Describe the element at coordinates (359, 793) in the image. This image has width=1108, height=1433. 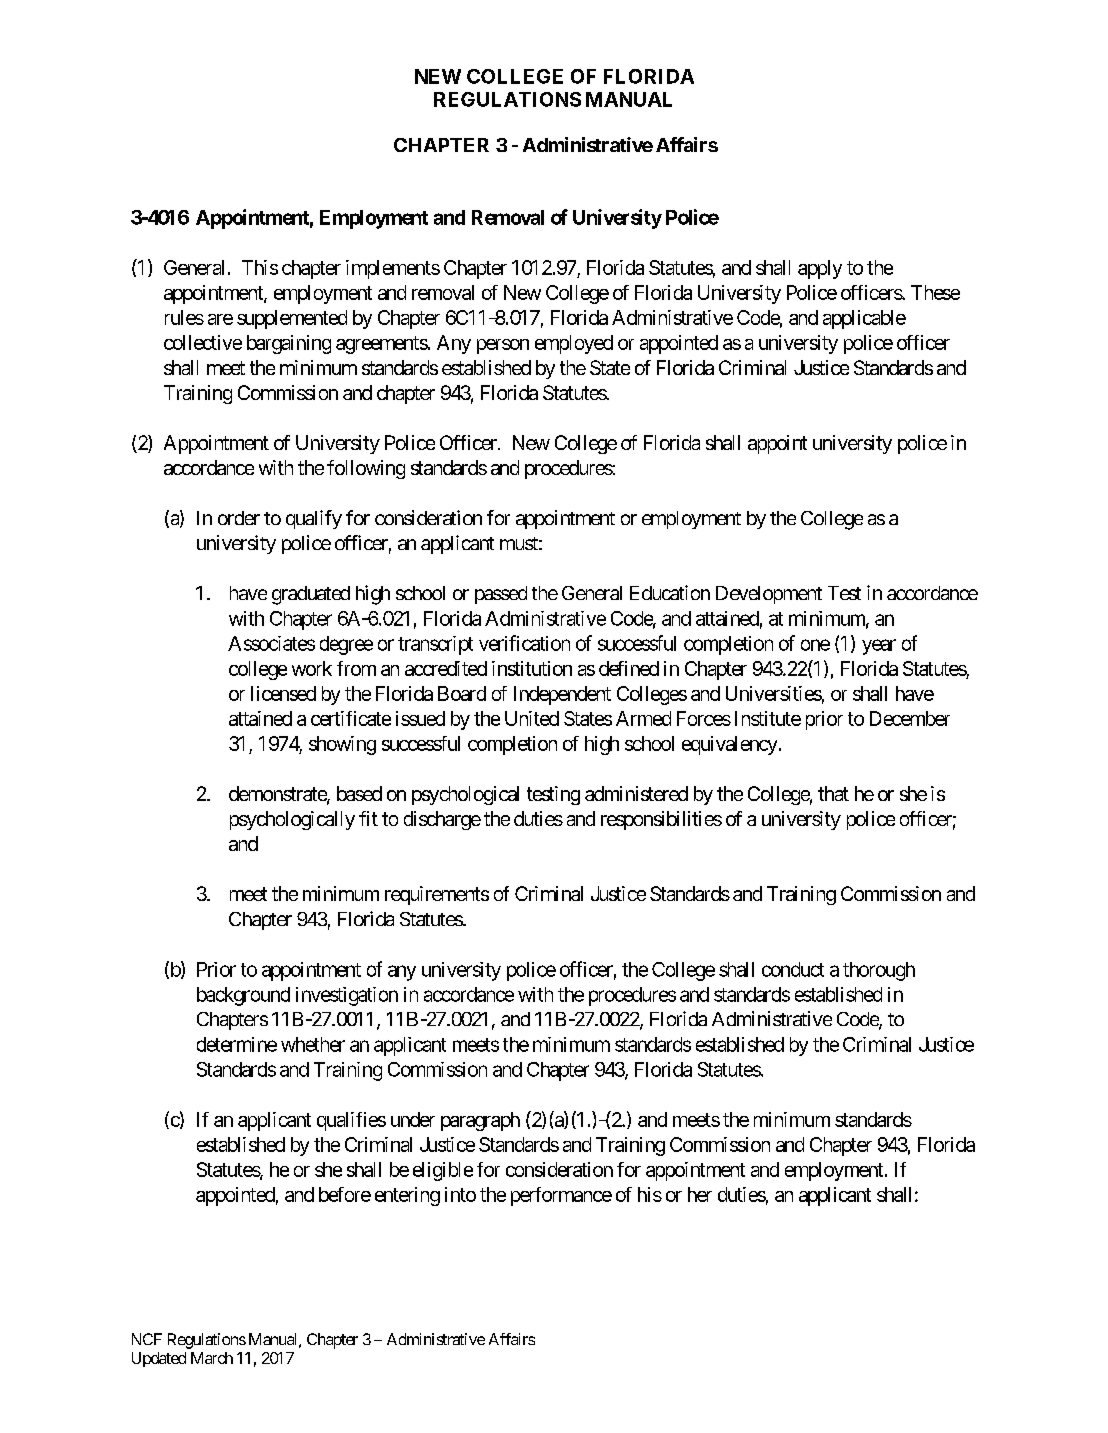
I see `based` at that location.
